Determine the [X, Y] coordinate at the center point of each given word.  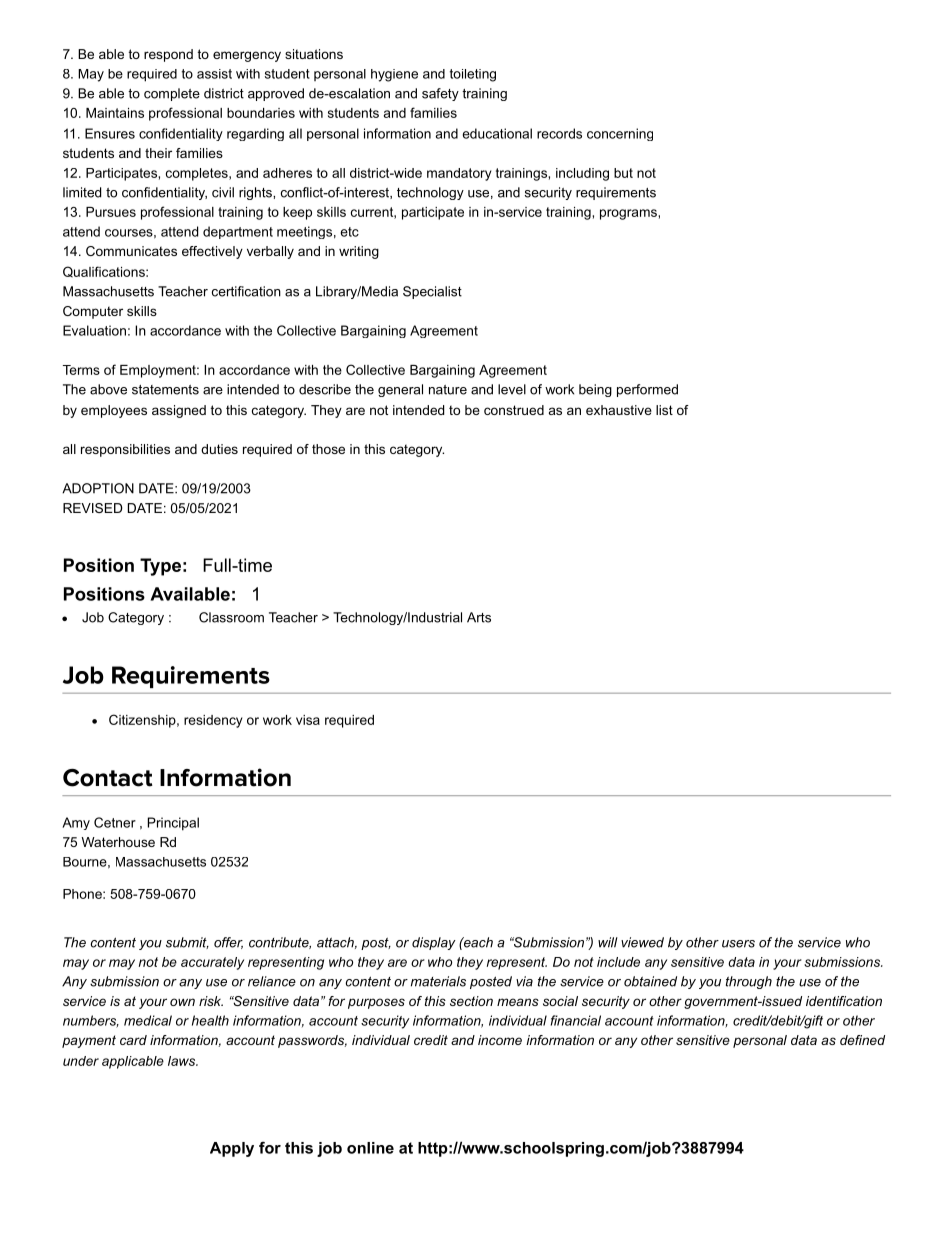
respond [168, 55]
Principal [173, 824]
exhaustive [619, 410]
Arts [479, 617]
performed [647, 390]
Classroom [231, 617]
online [370, 1148]
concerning [620, 134]
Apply [232, 1149]
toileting [473, 75]
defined [862, 1040]
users [738, 944]
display [434, 943]
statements [165, 390]
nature [448, 390]
